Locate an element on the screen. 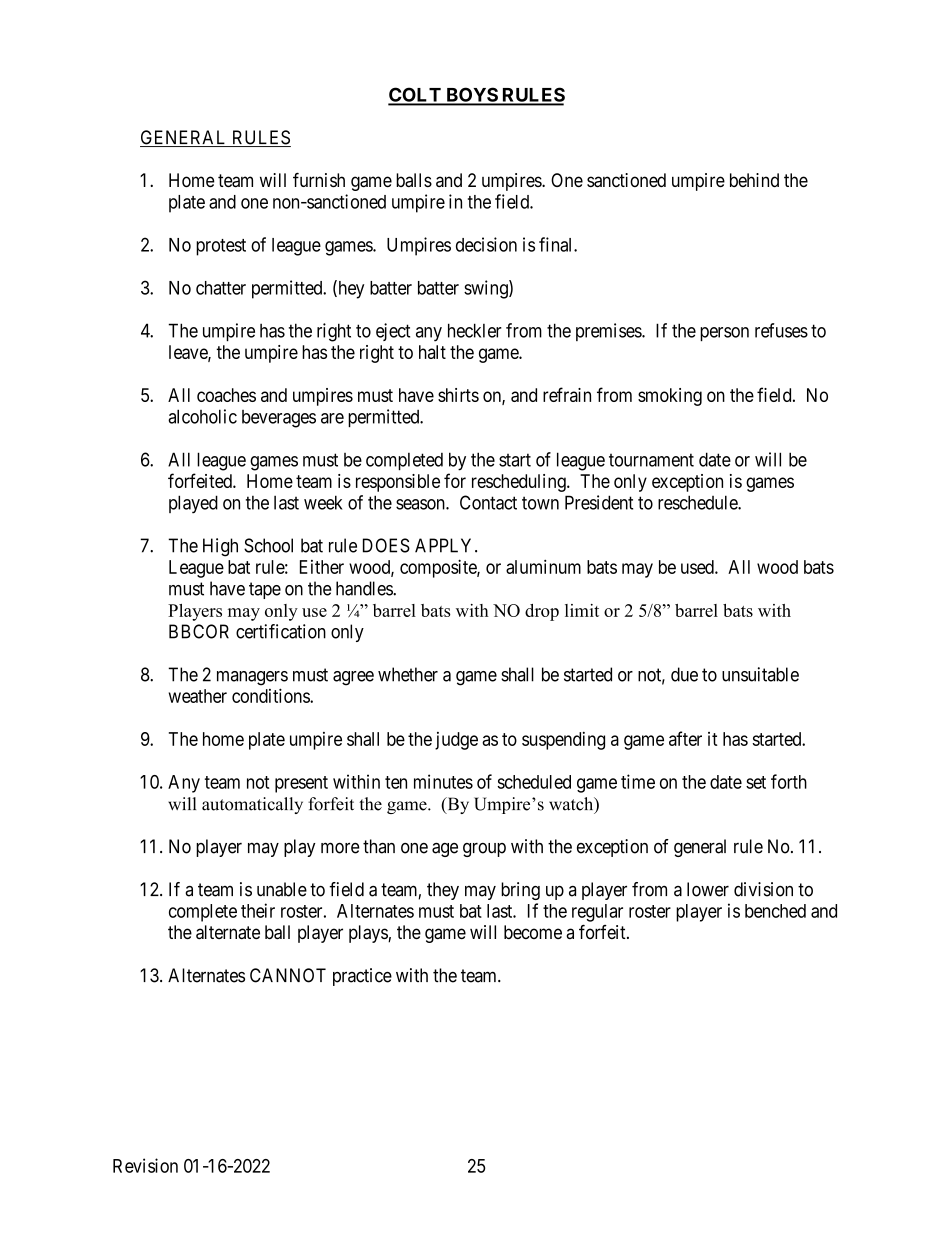 This screenshot has width=952, height=1233. BOYS is located at coordinates (471, 96).
